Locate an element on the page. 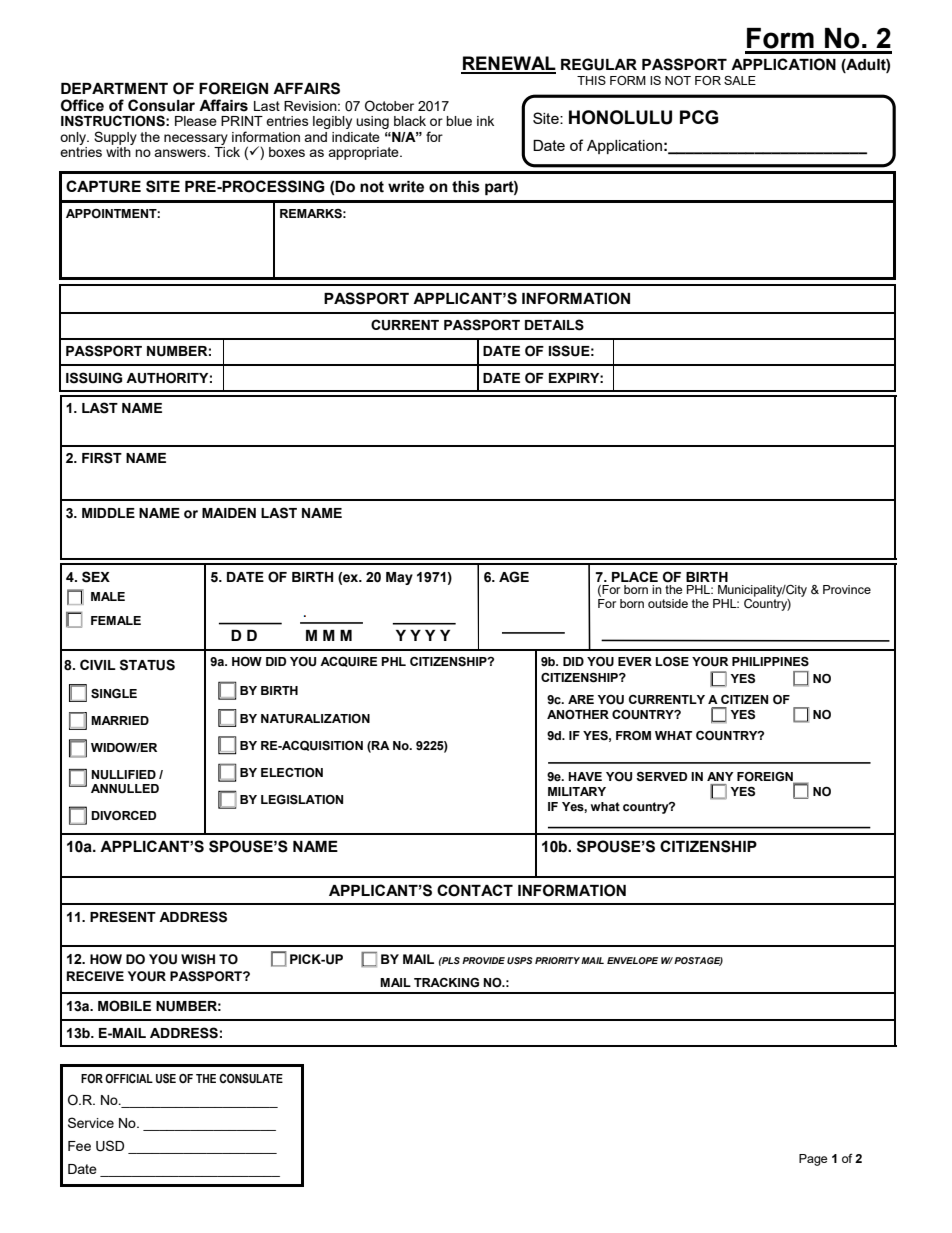  DETAILS is located at coordinates (554, 325).
